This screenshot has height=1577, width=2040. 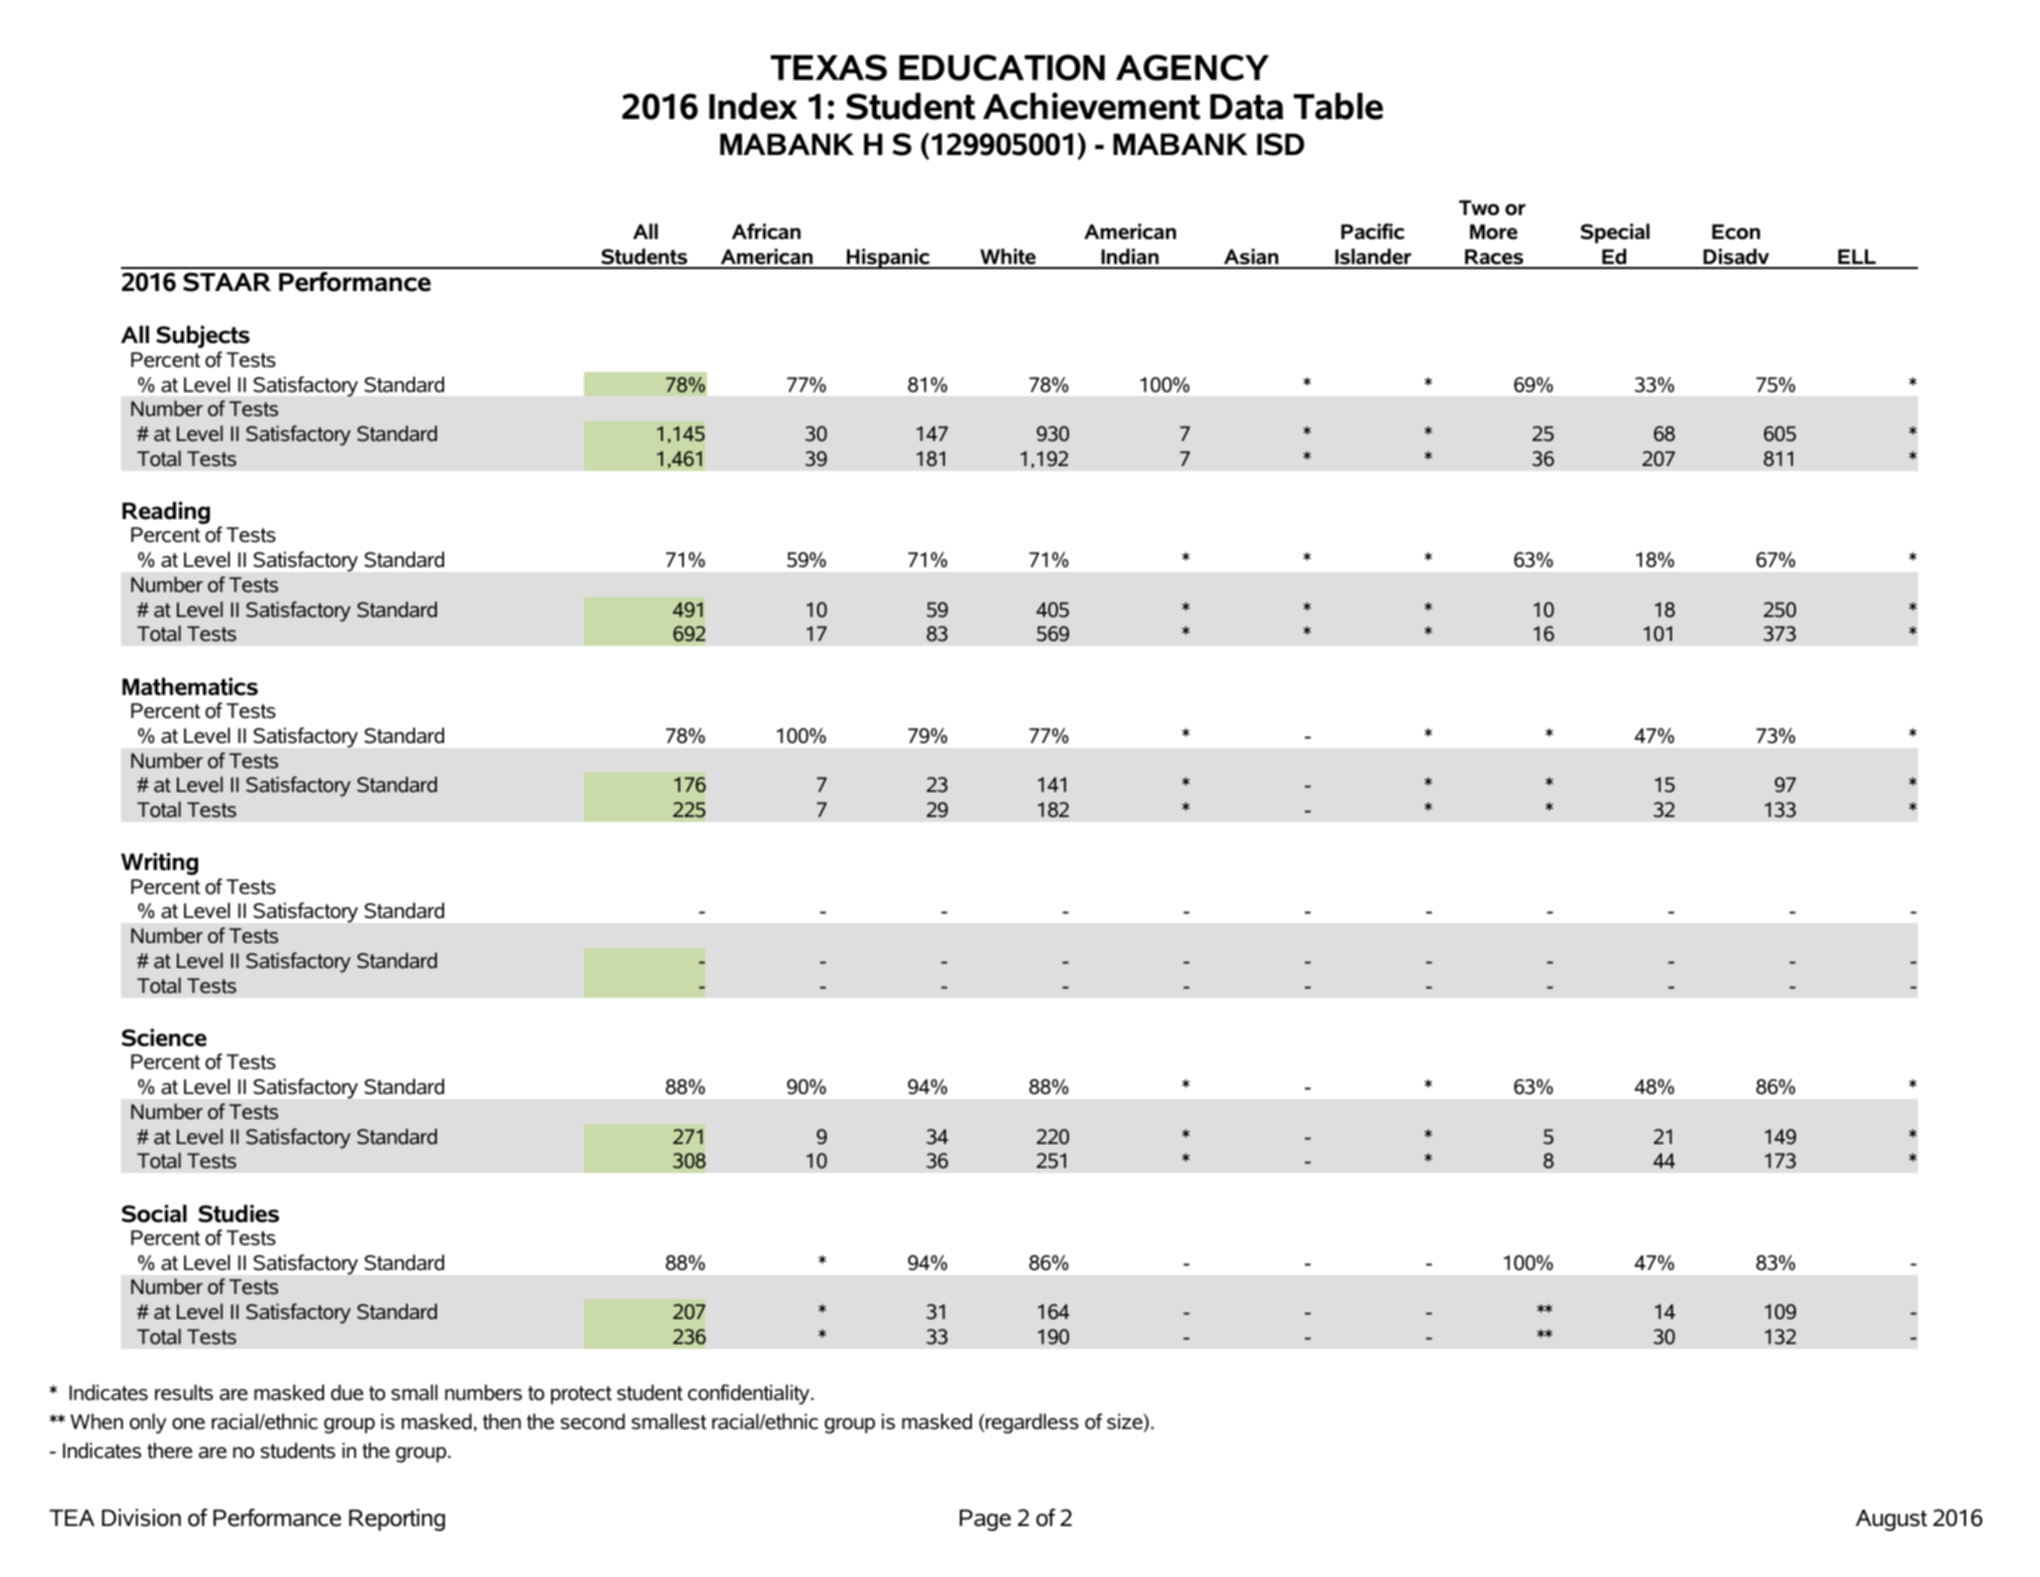 What do you see at coordinates (1092, 106) in the screenshot?
I see `Achievement` at bounding box center [1092, 106].
